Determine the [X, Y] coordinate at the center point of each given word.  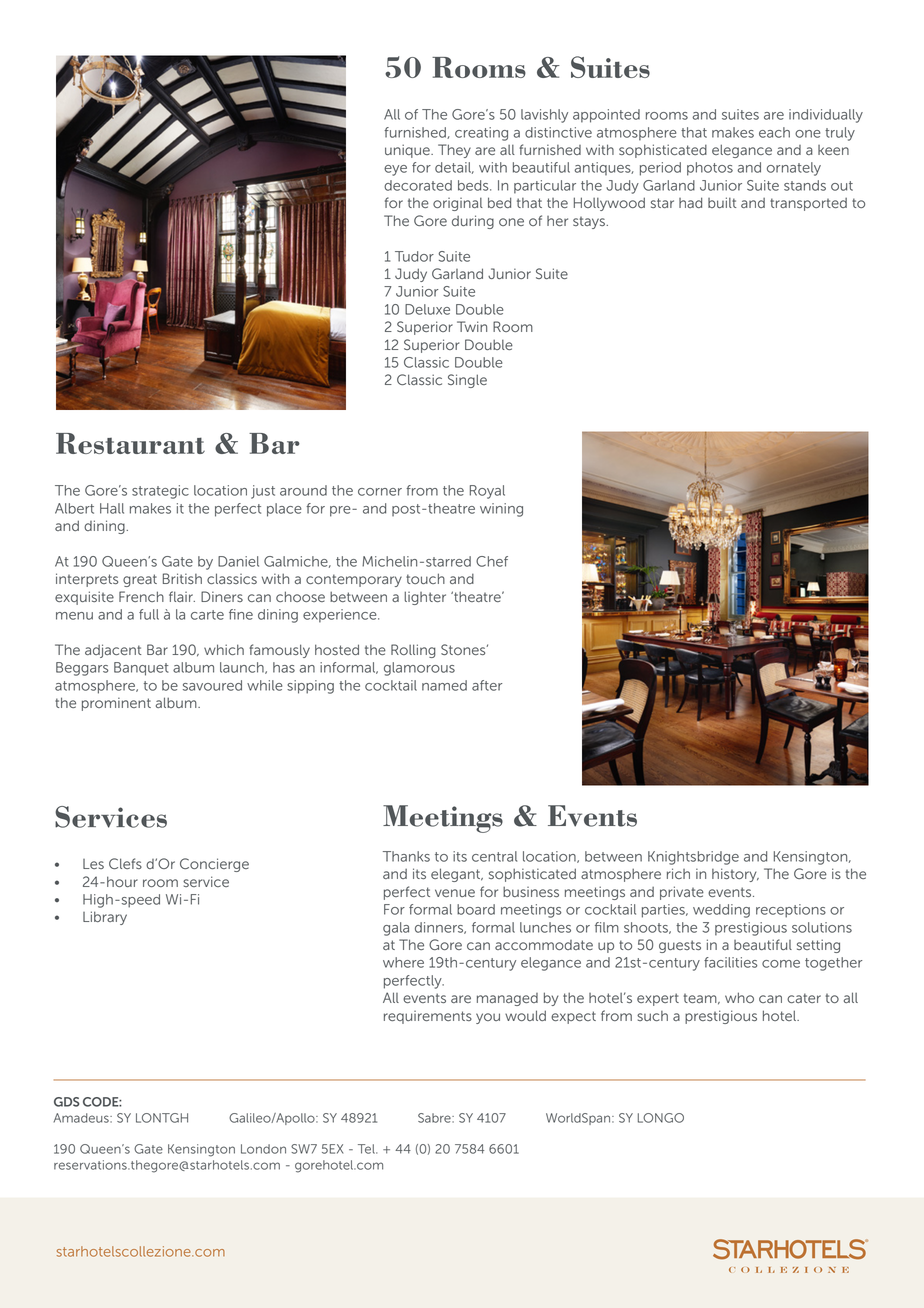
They [454, 151]
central [494, 856]
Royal [487, 492]
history [735, 875]
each [774, 132]
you [488, 1018]
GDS [67, 1102]
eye [395, 170]
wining [501, 510]
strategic [160, 492]
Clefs [125, 863]
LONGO [661, 1118]
